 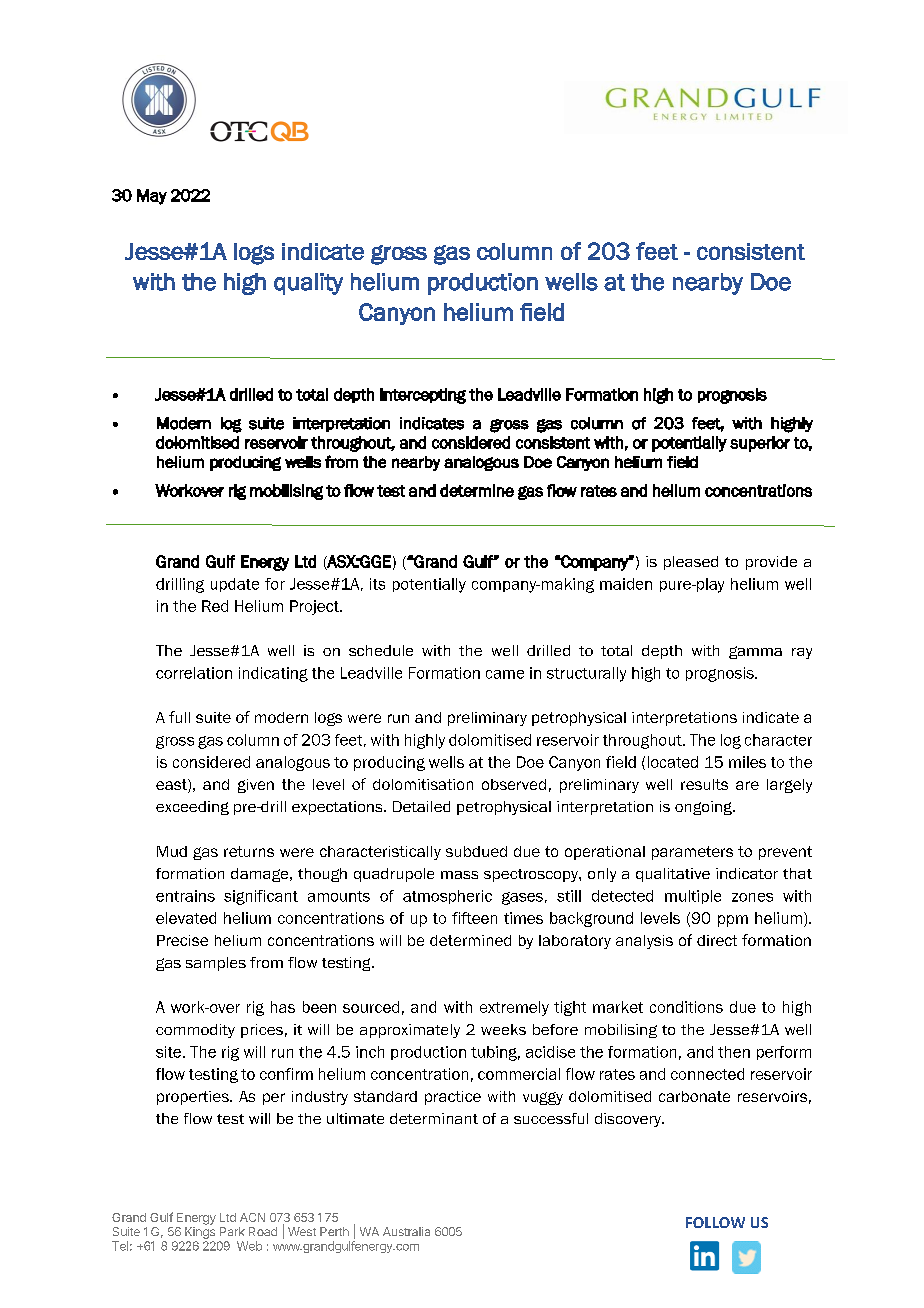 What do you see at coordinates (152, 197) in the document?
I see `May` at bounding box center [152, 197].
